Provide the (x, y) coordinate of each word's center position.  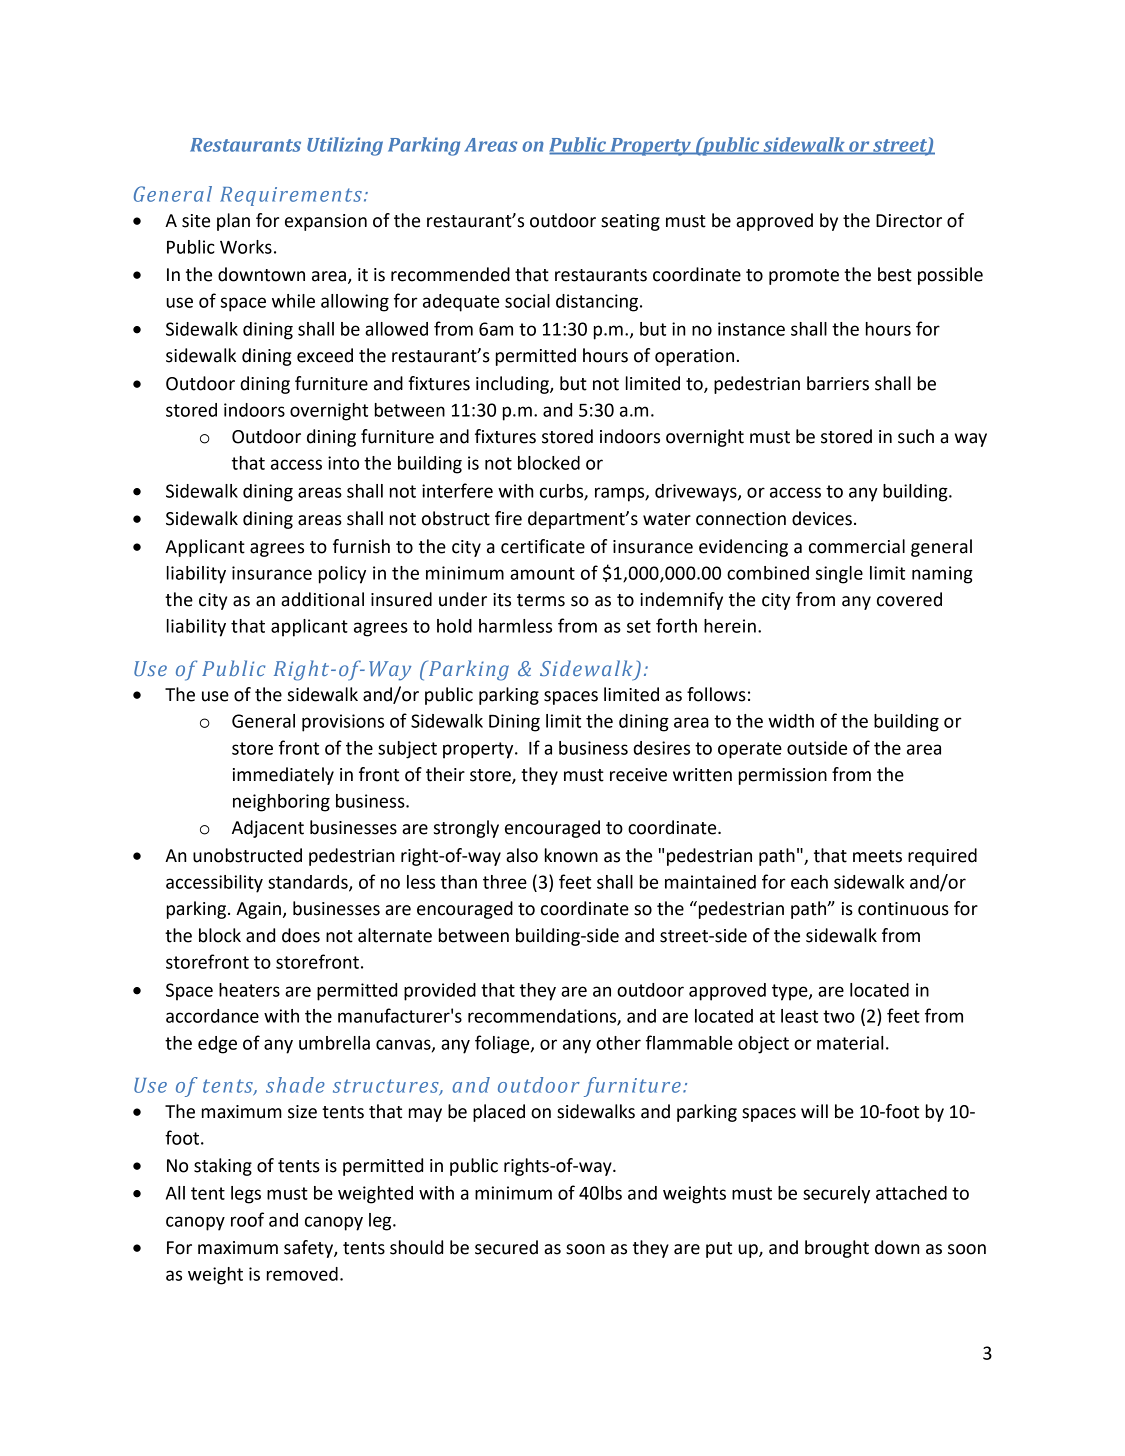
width (791, 721)
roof (247, 1219)
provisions (343, 723)
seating (630, 222)
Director (909, 221)
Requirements (291, 196)
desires (661, 748)
